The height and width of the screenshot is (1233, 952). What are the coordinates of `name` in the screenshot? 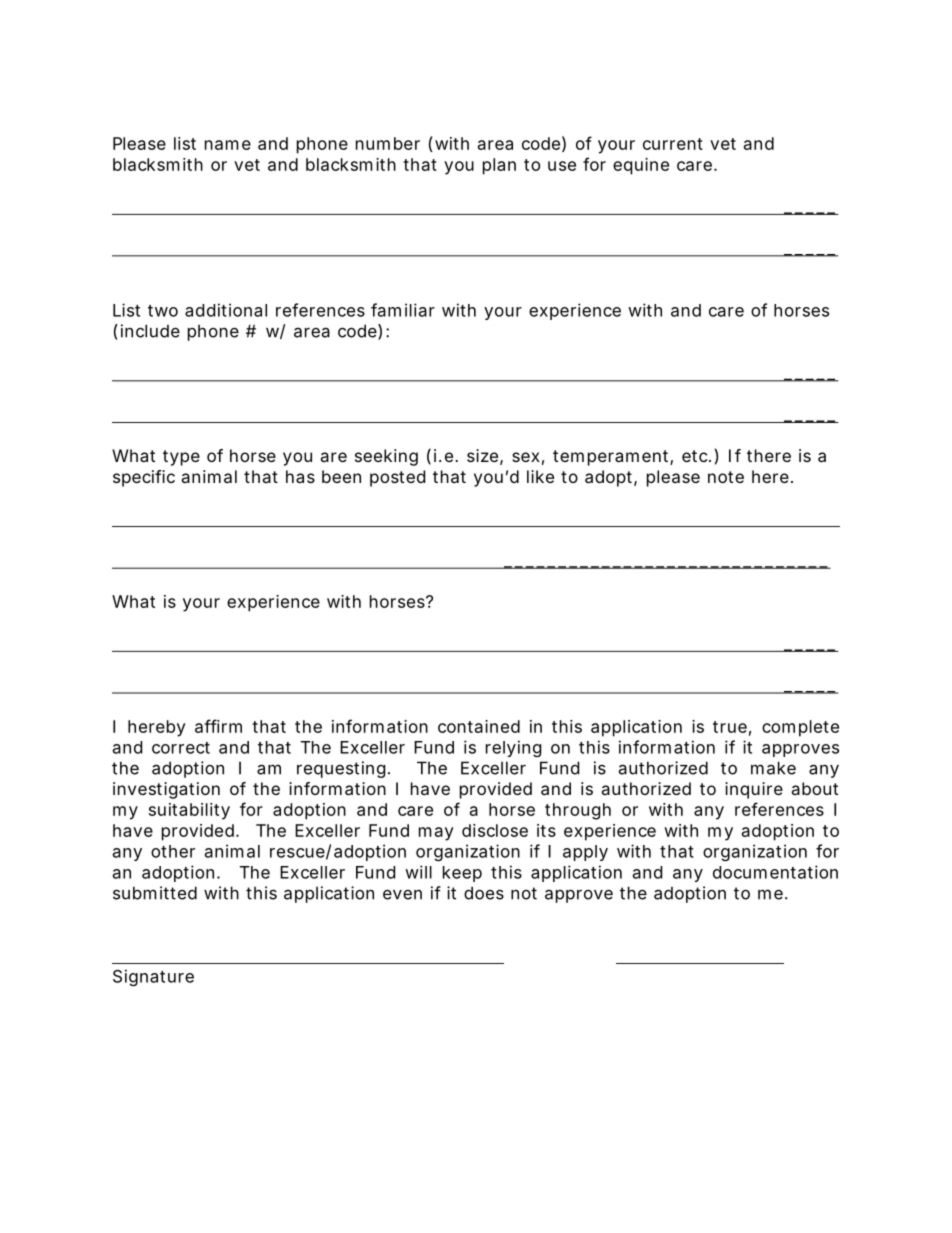 It's located at (228, 145).
